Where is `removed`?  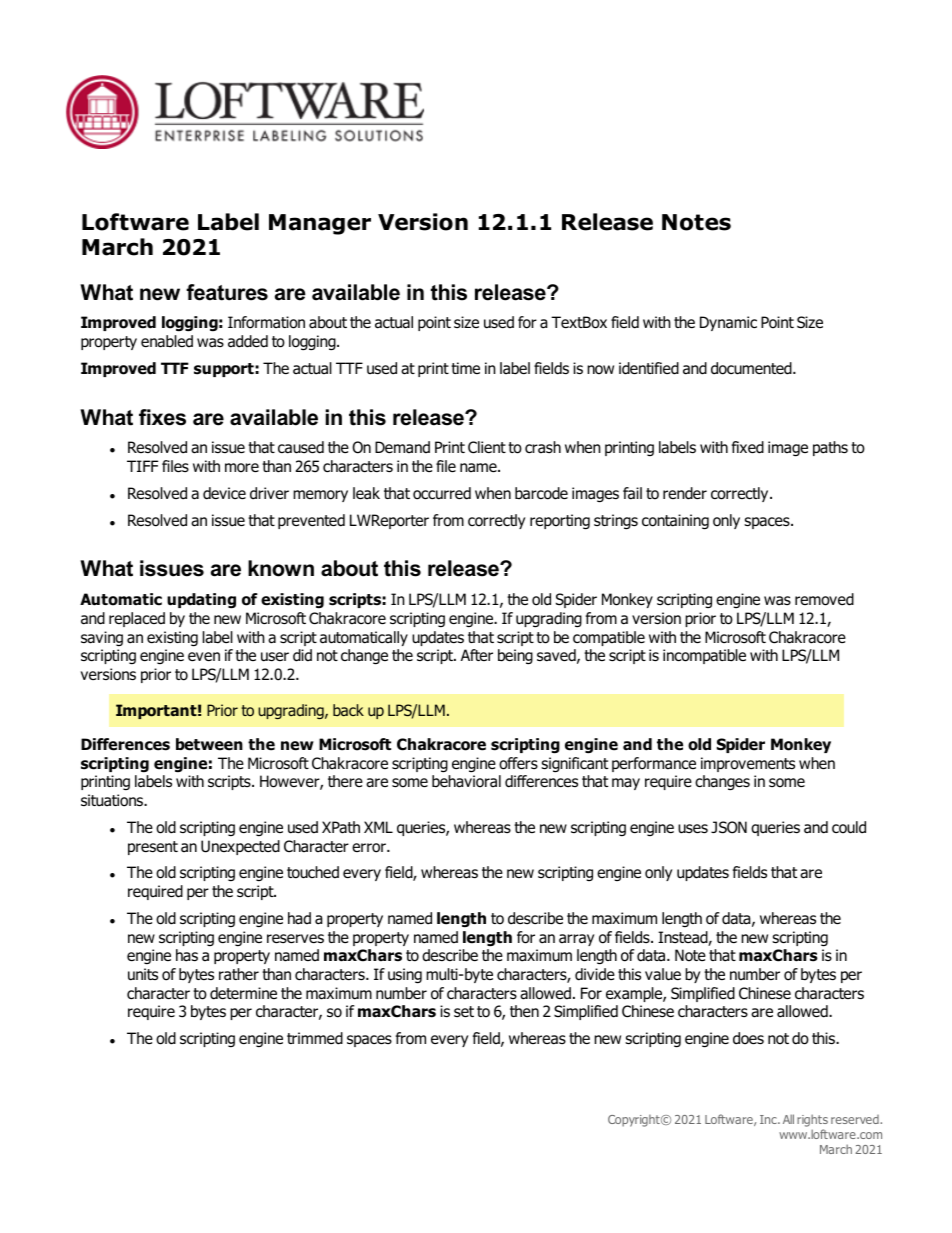 removed is located at coordinates (824, 599).
